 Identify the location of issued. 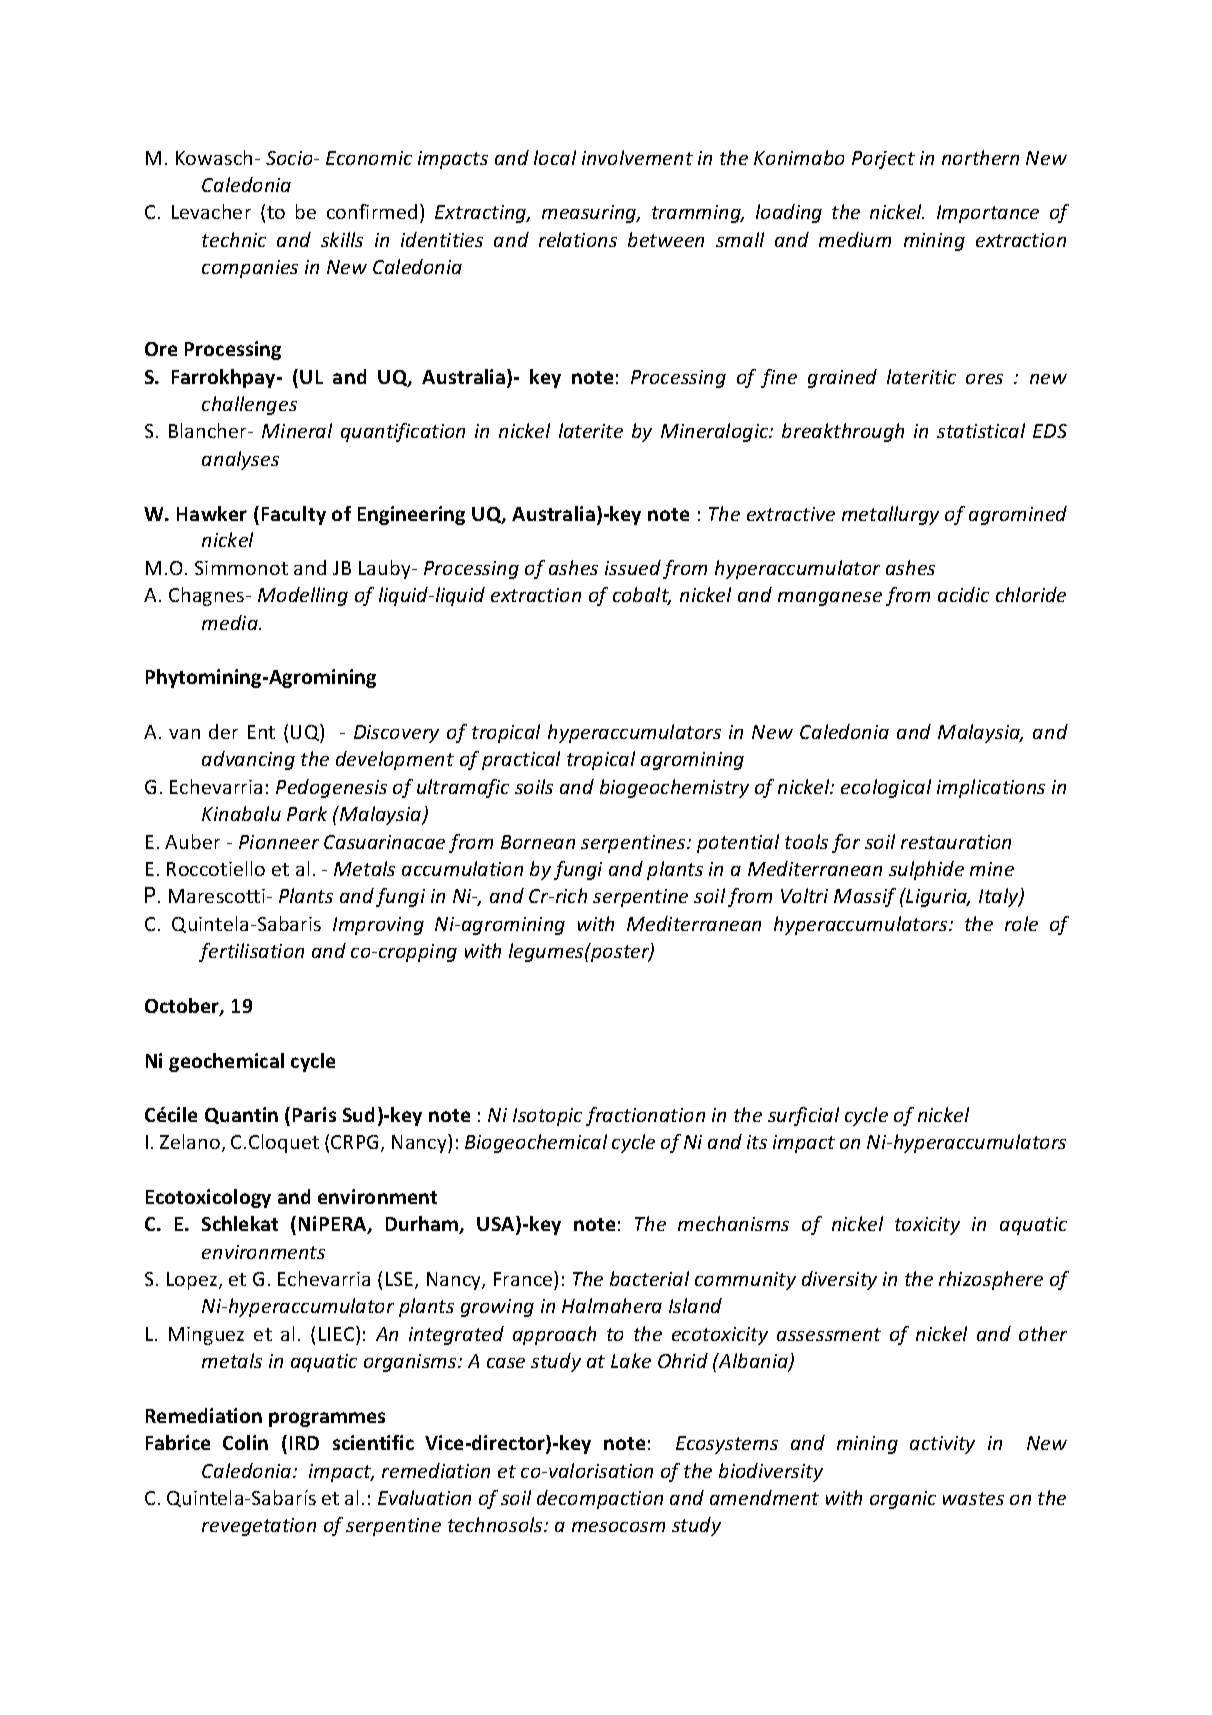
(633, 567).
